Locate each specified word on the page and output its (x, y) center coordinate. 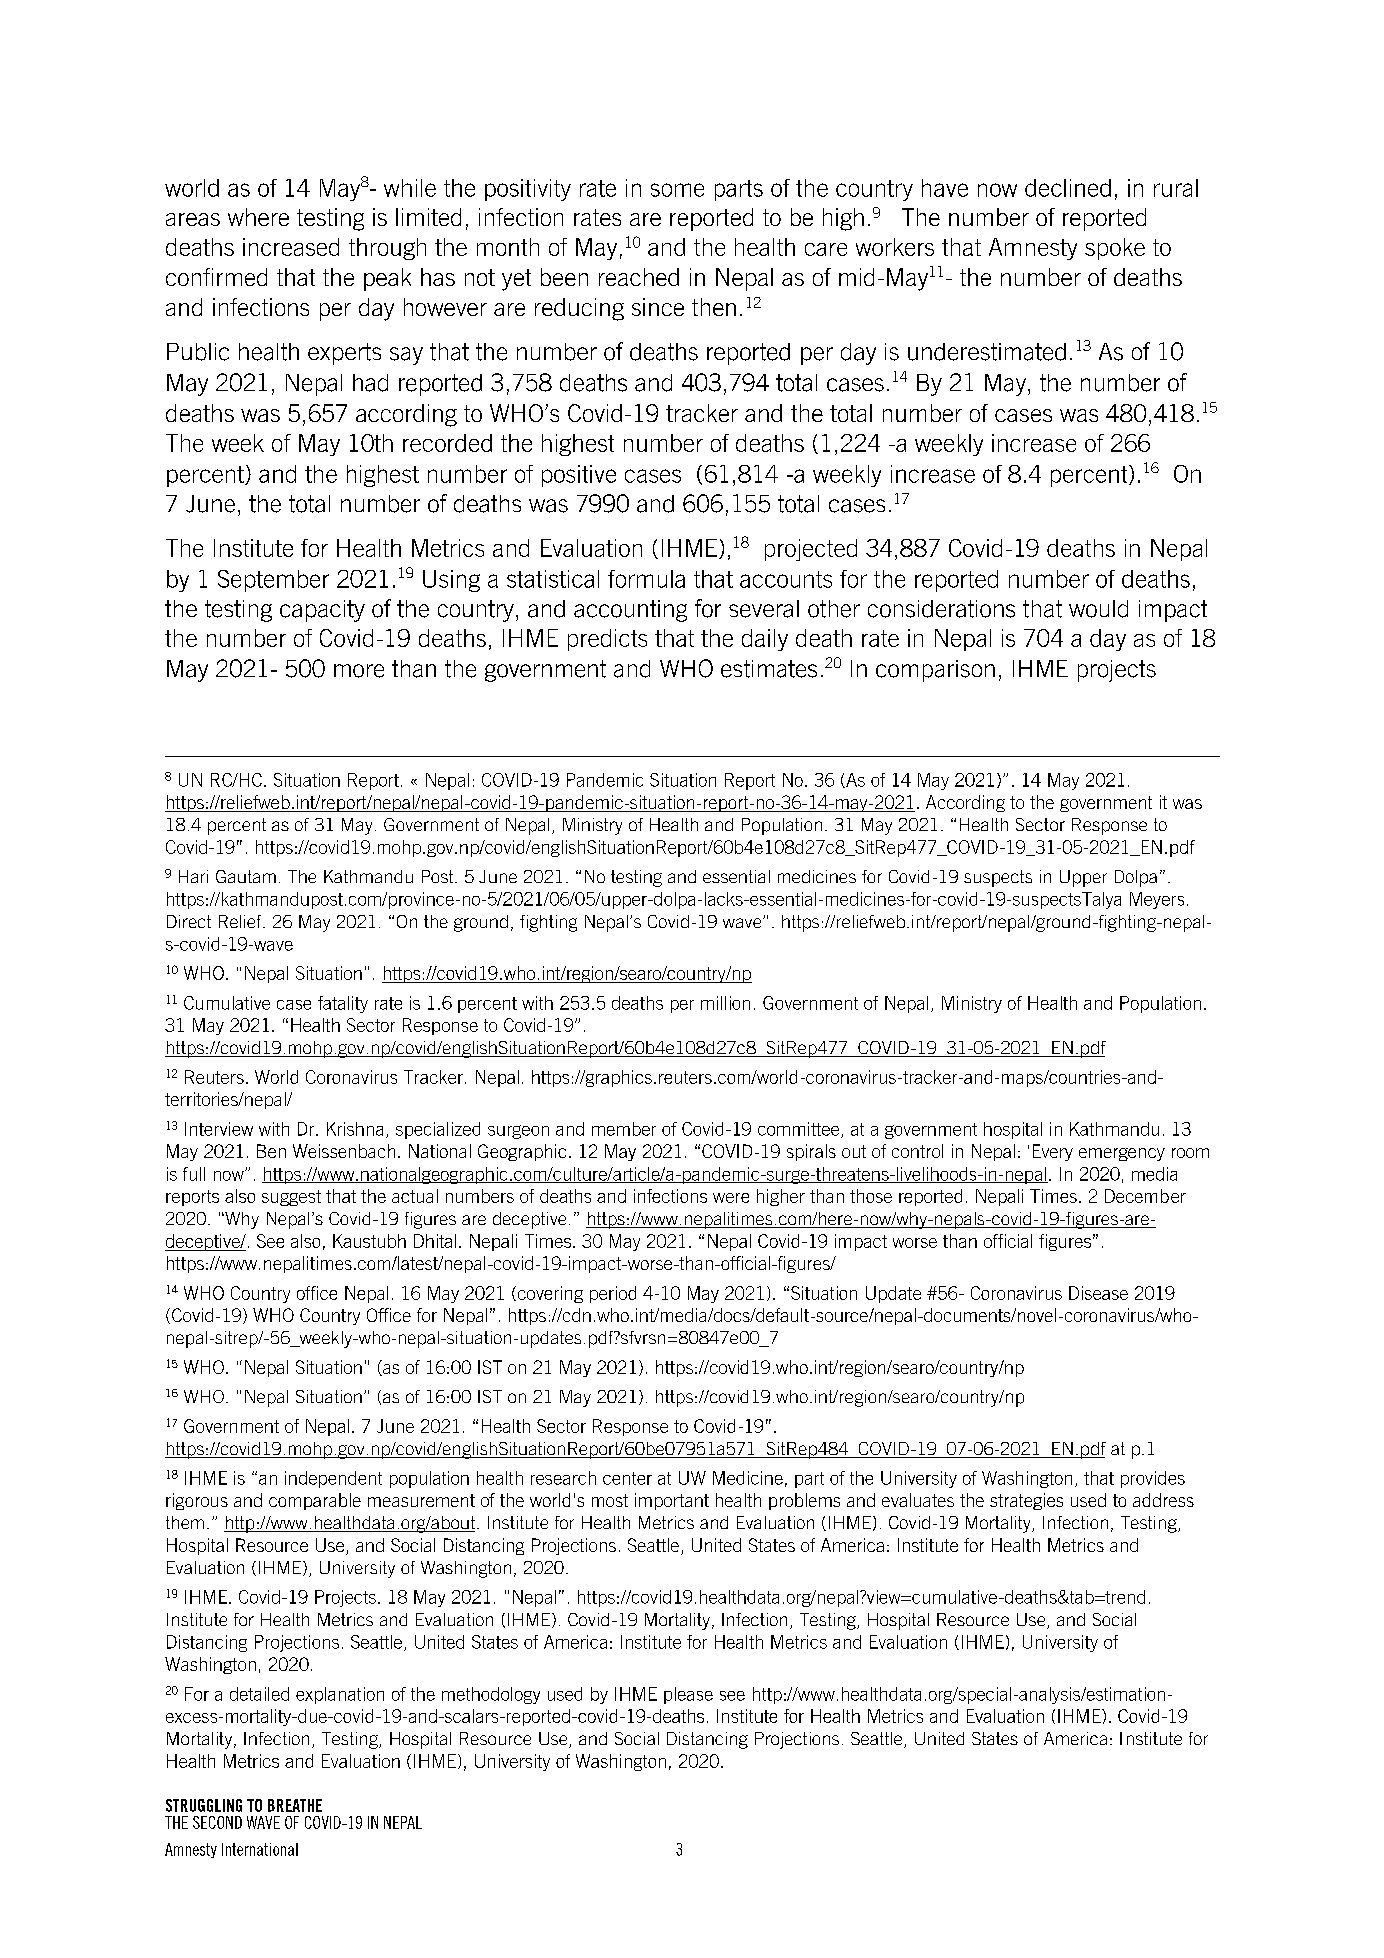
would (1098, 609)
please (688, 1695)
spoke (1115, 249)
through (387, 249)
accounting (630, 611)
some (677, 190)
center (627, 1478)
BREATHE (295, 1805)
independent (333, 1479)
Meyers (1157, 900)
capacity (322, 611)
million (725, 1003)
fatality (343, 1004)
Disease (1098, 1293)
